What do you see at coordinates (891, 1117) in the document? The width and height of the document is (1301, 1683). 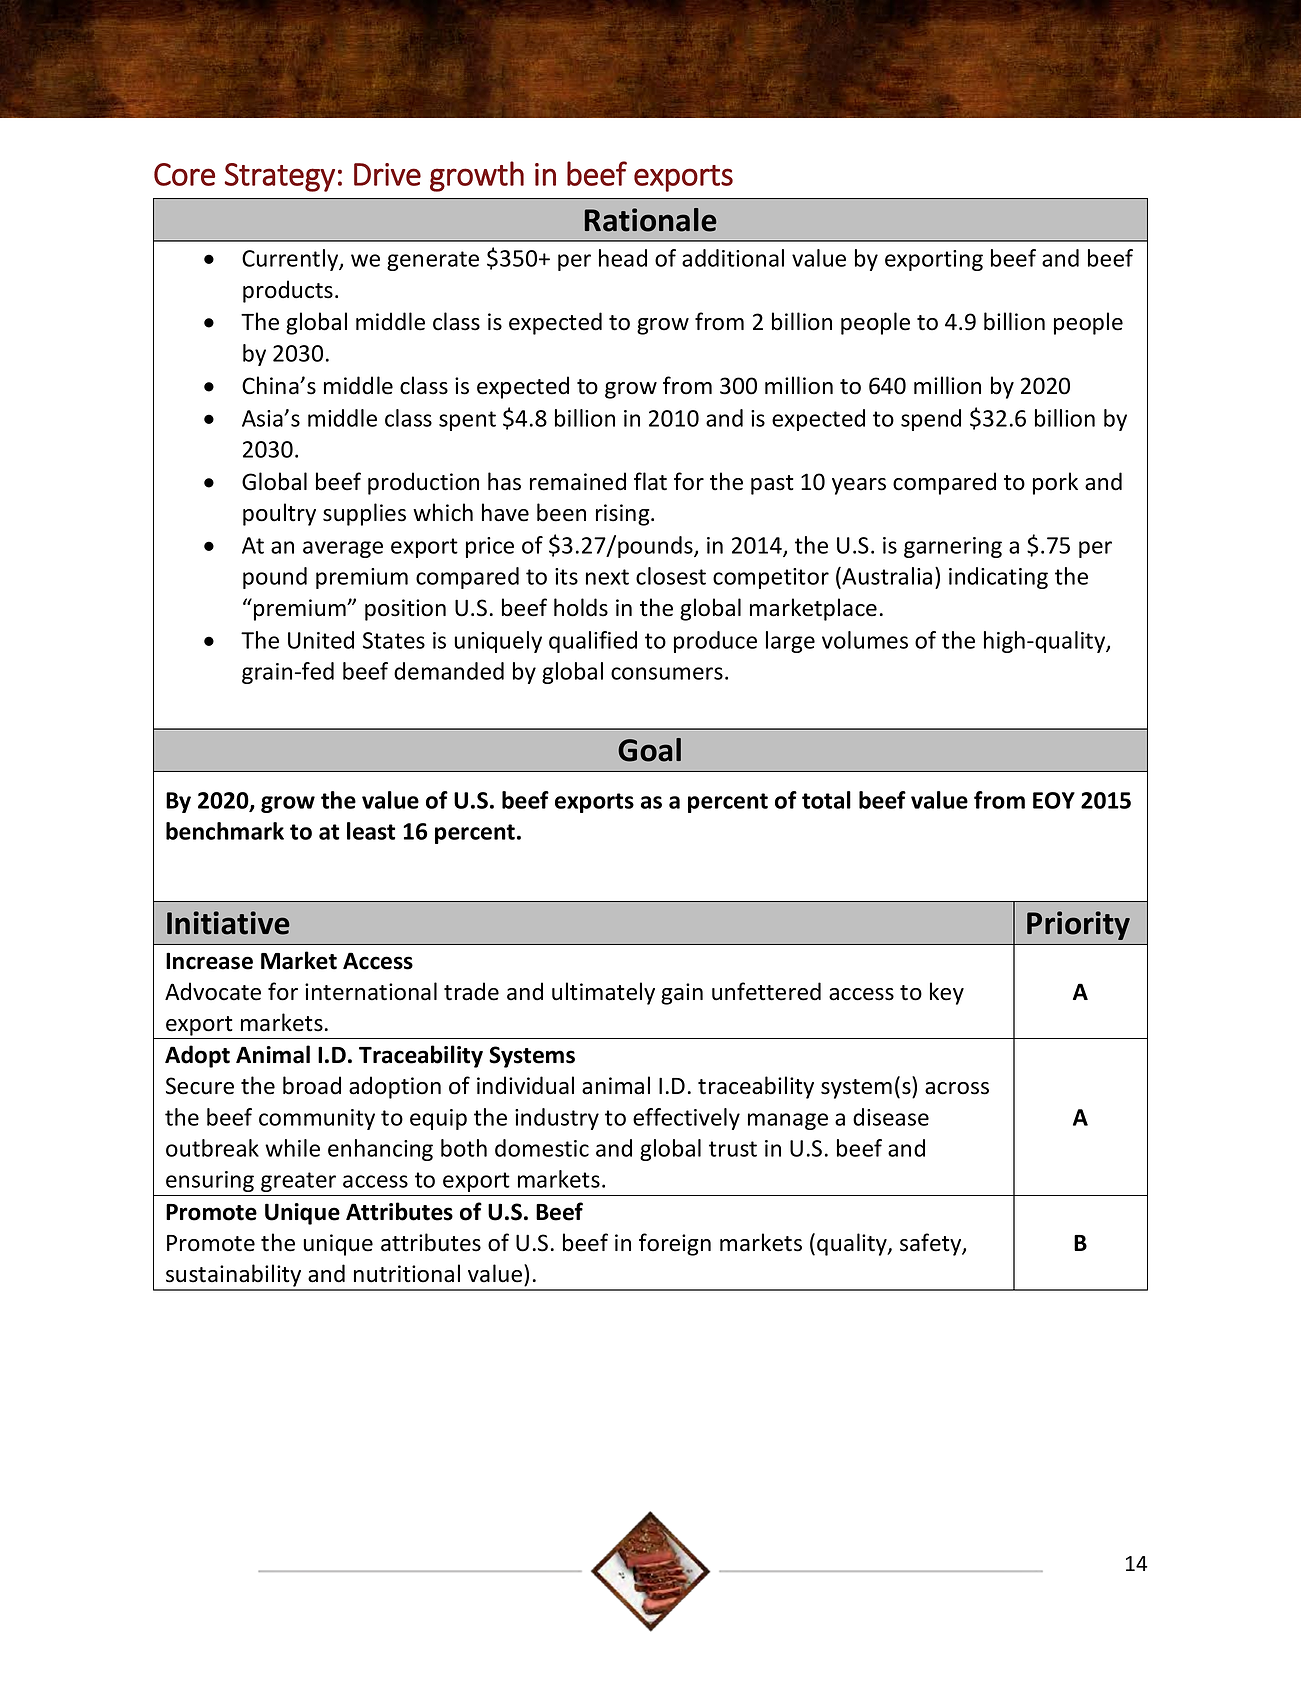 I see `disease` at bounding box center [891, 1117].
